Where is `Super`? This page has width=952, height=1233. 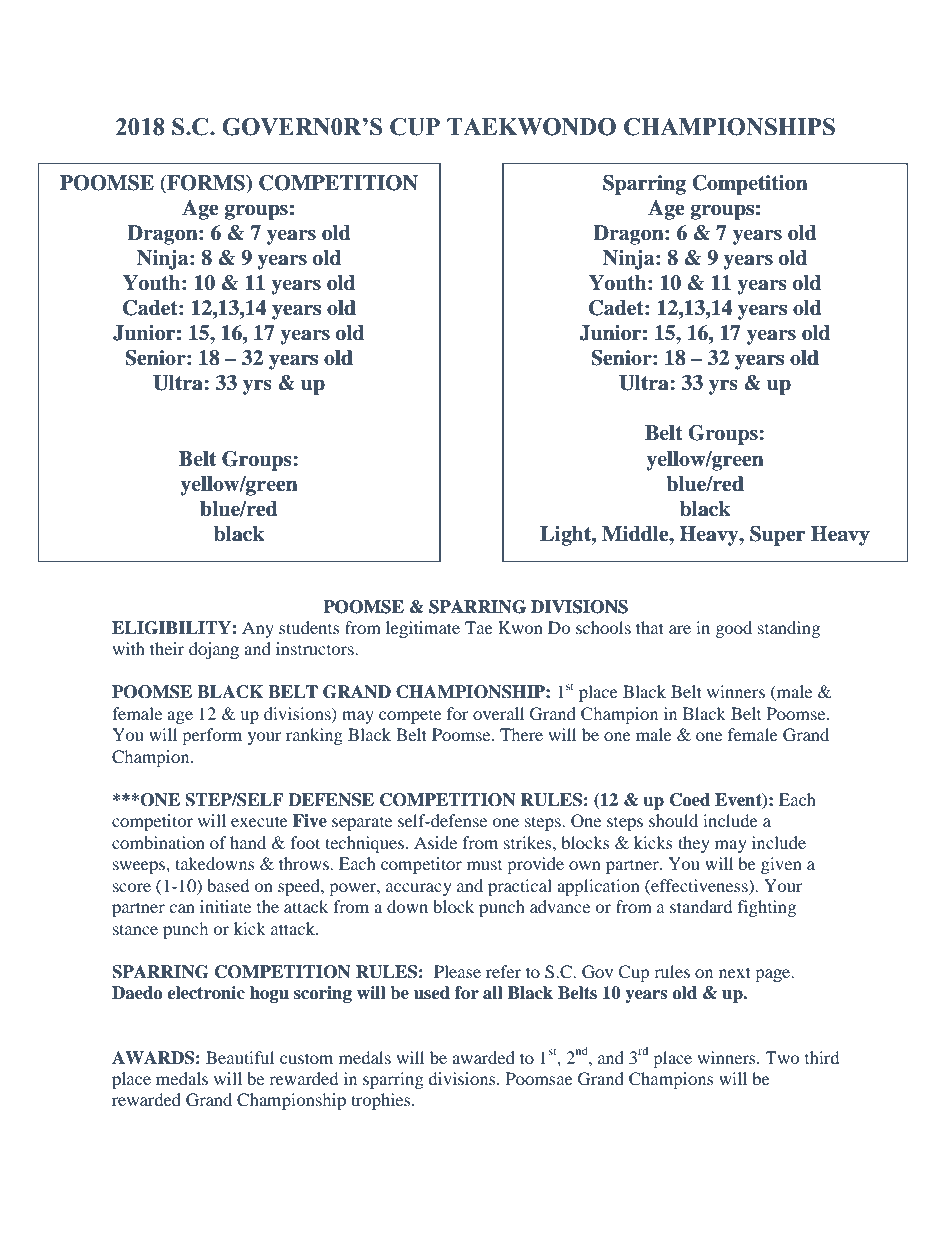 Super is located at coordinates (778, 536).
